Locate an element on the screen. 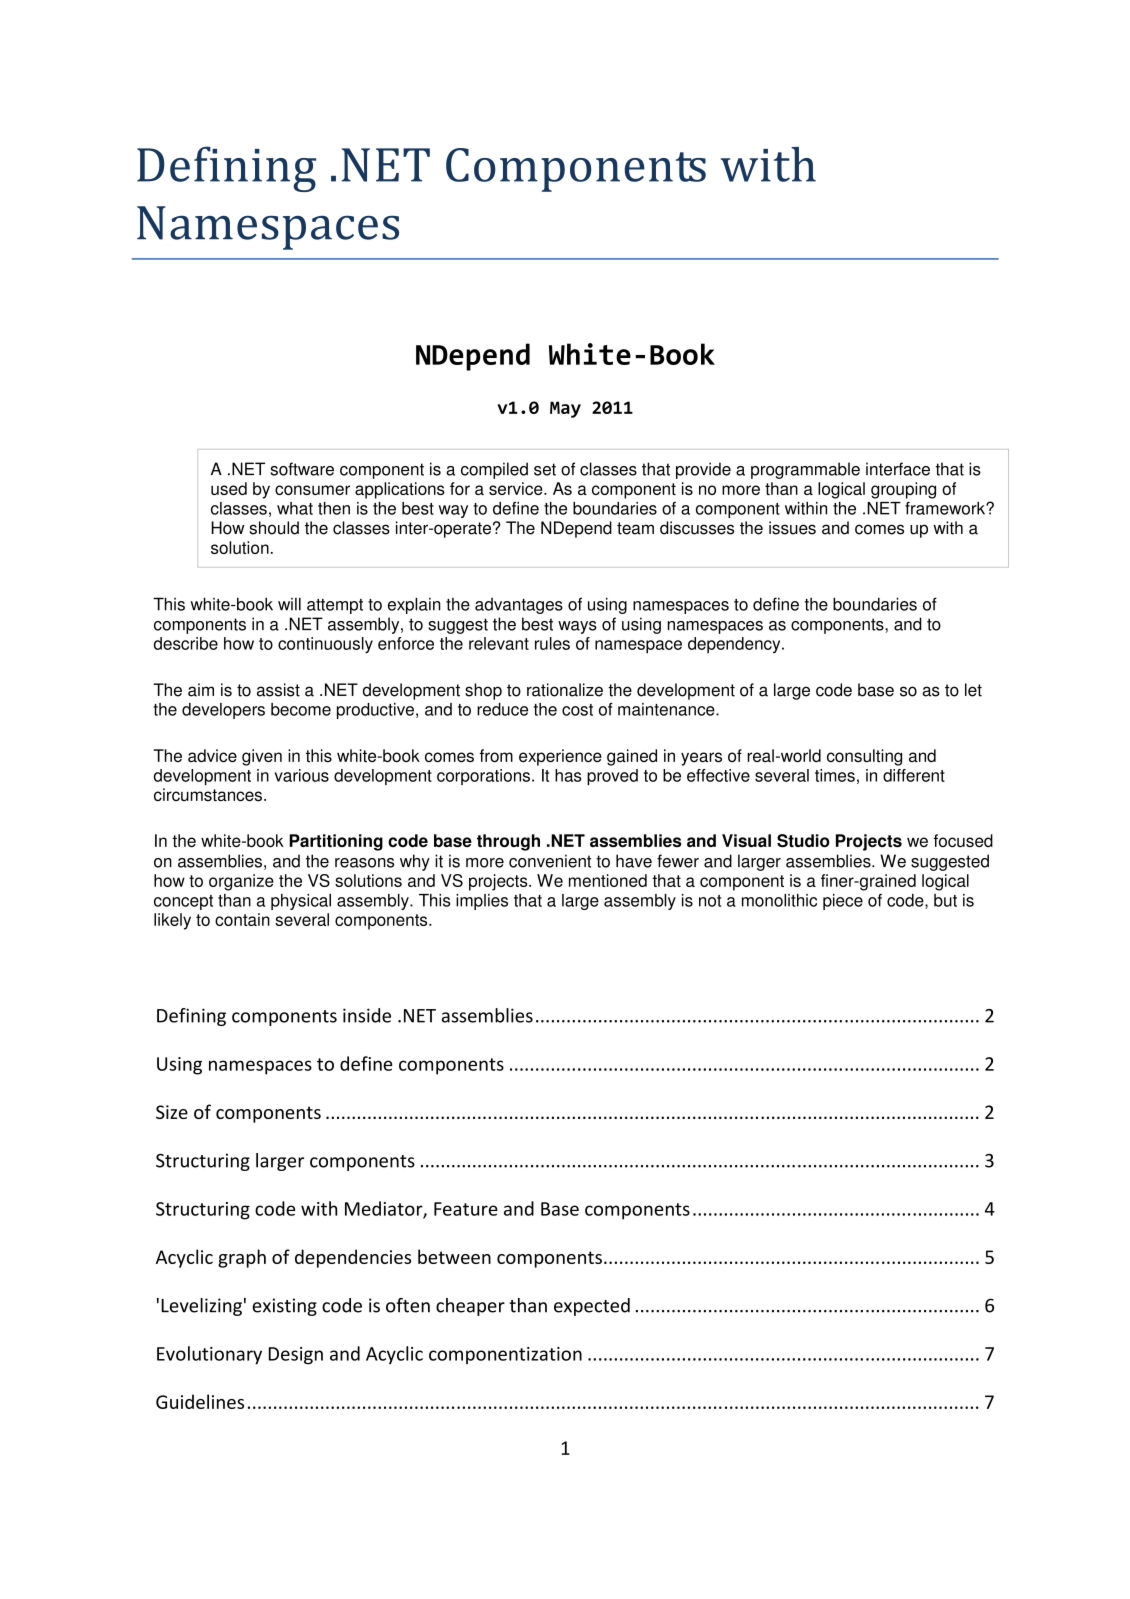 The height and width of the screenshot is (1599, 1130). Design is located at coordinates (296, 1356).
